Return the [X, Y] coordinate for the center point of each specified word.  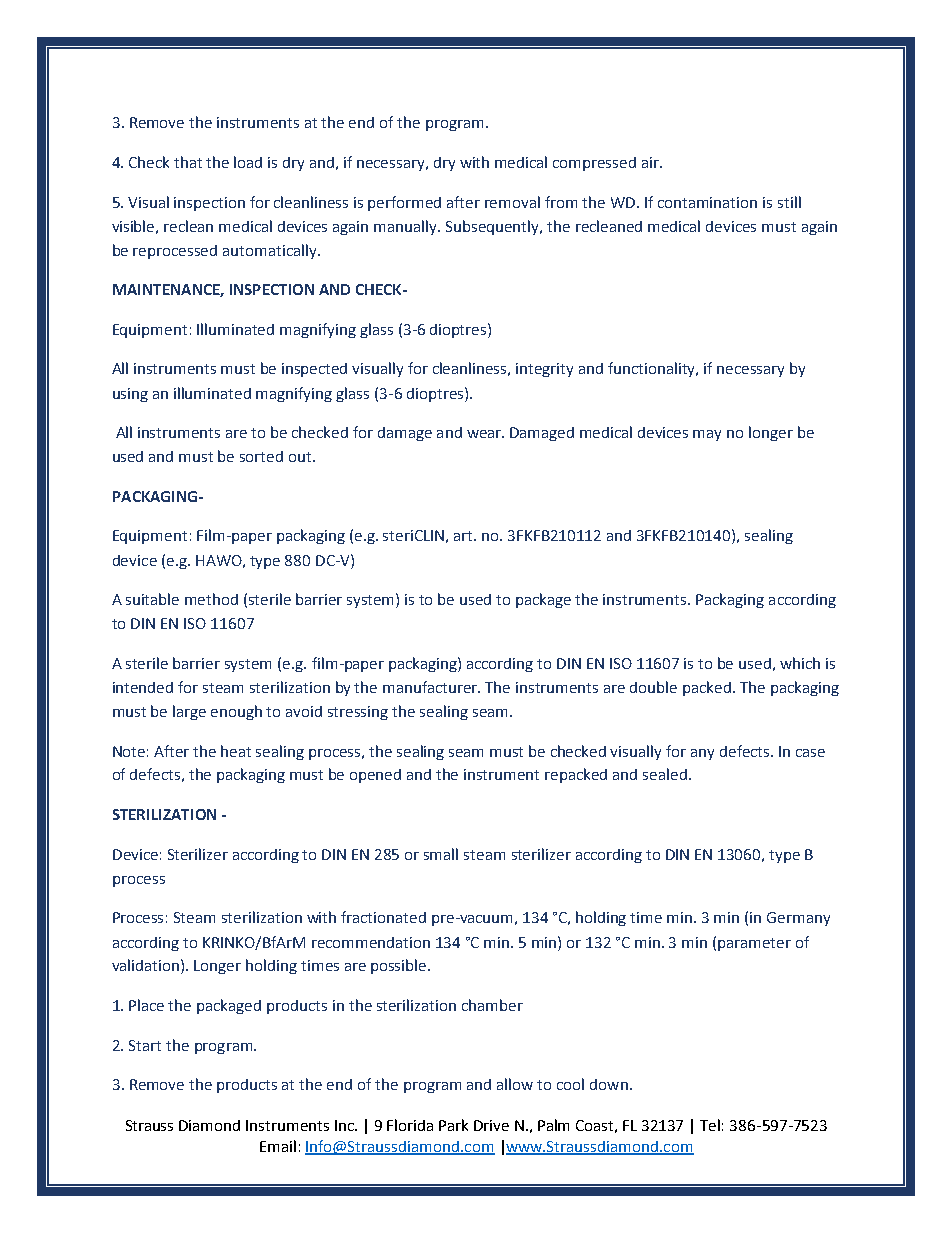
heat [236, 751]
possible [400, 966]
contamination [707, 202]
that [188, 162]
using [130, 395]
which [800, 663]
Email [278, 1146]
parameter [754, 944]
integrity [544, 370]
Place [146, 1005]
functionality [653, 369]
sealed [665, 774]
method [211, 599]
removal [512, 202]
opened [375, 776]
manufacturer [431, 687]
